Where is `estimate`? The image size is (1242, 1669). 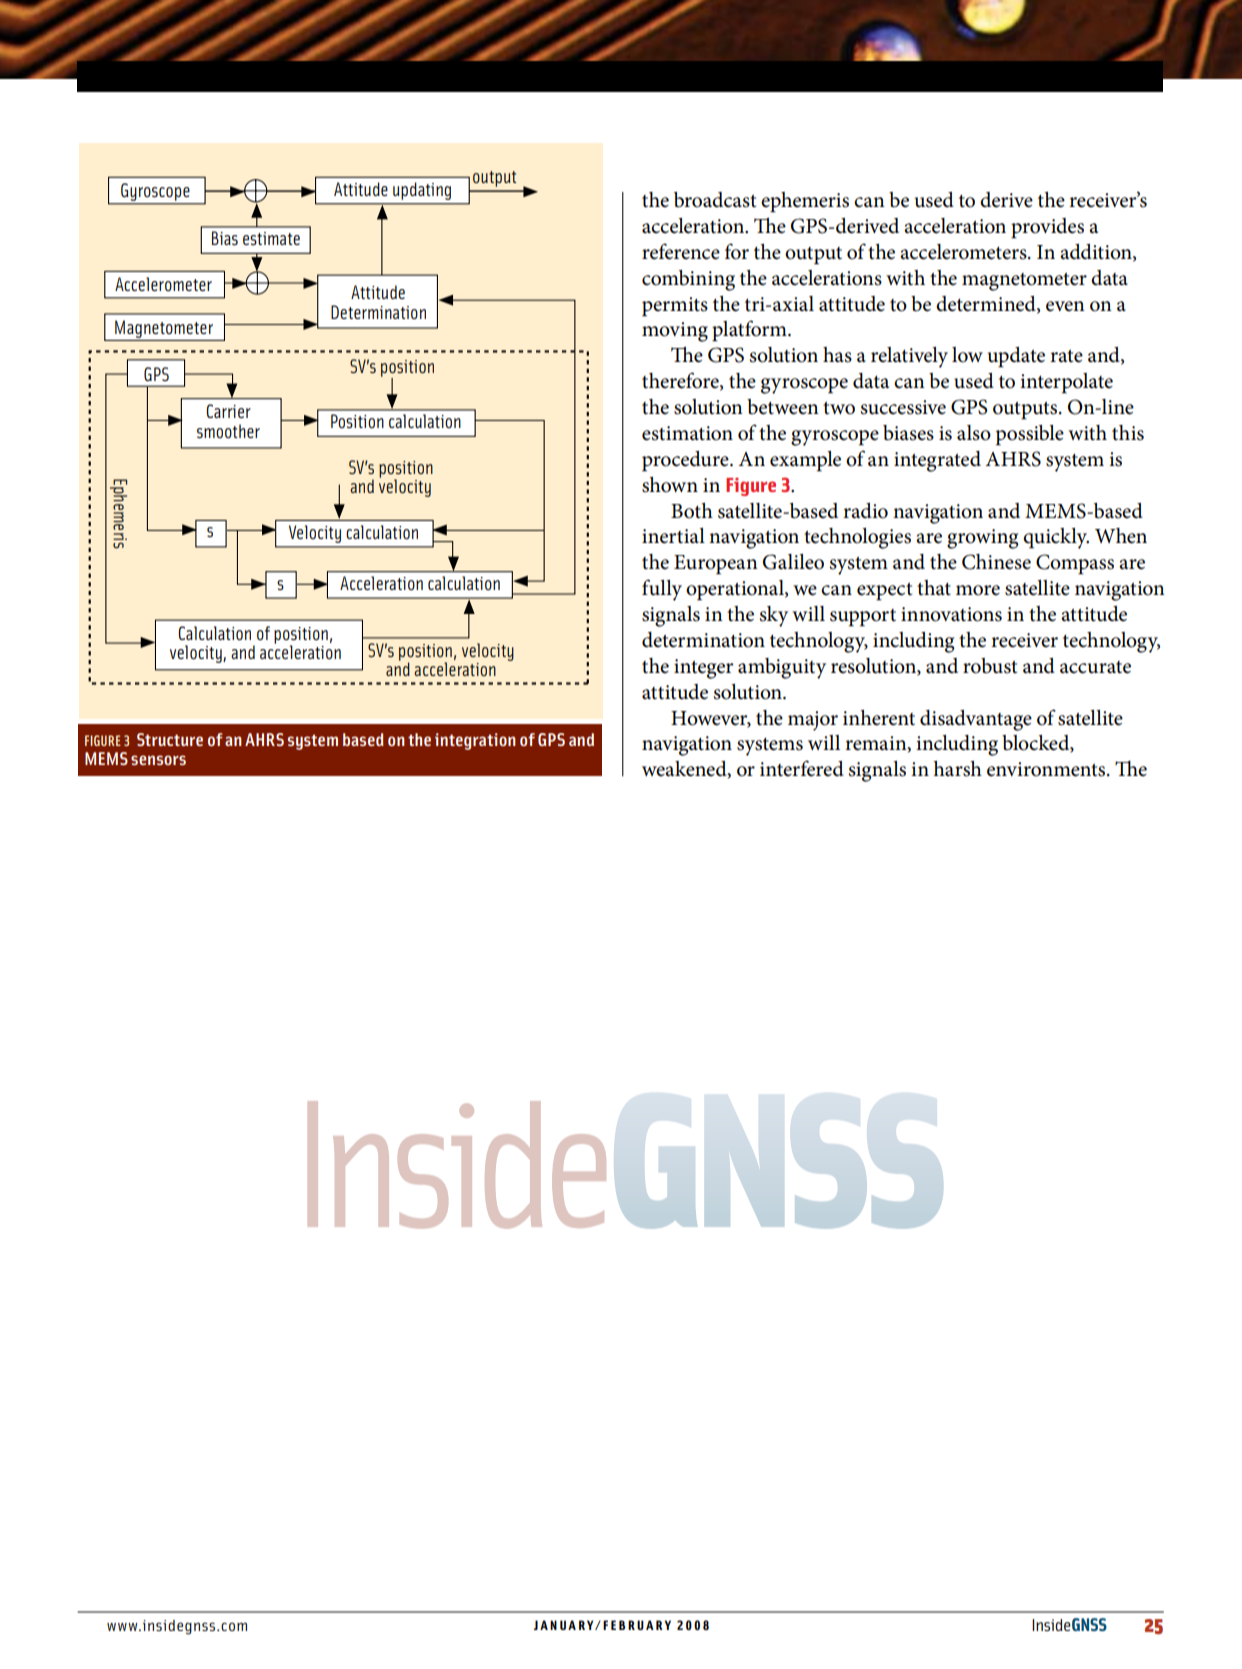 estimate is located at coordinates (271, 238).
